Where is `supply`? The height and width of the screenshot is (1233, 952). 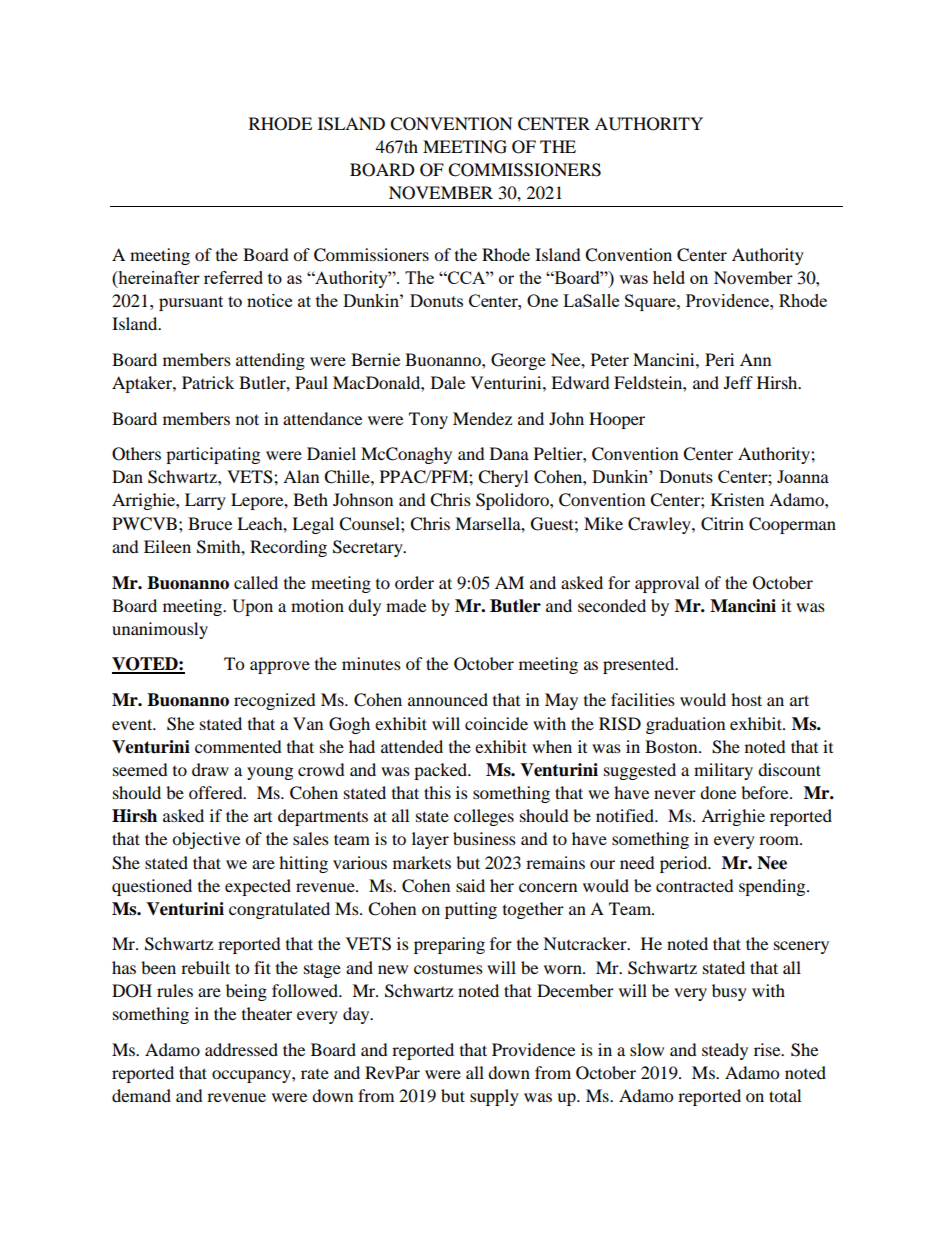
supply is located at coordinates (494, 1097).
